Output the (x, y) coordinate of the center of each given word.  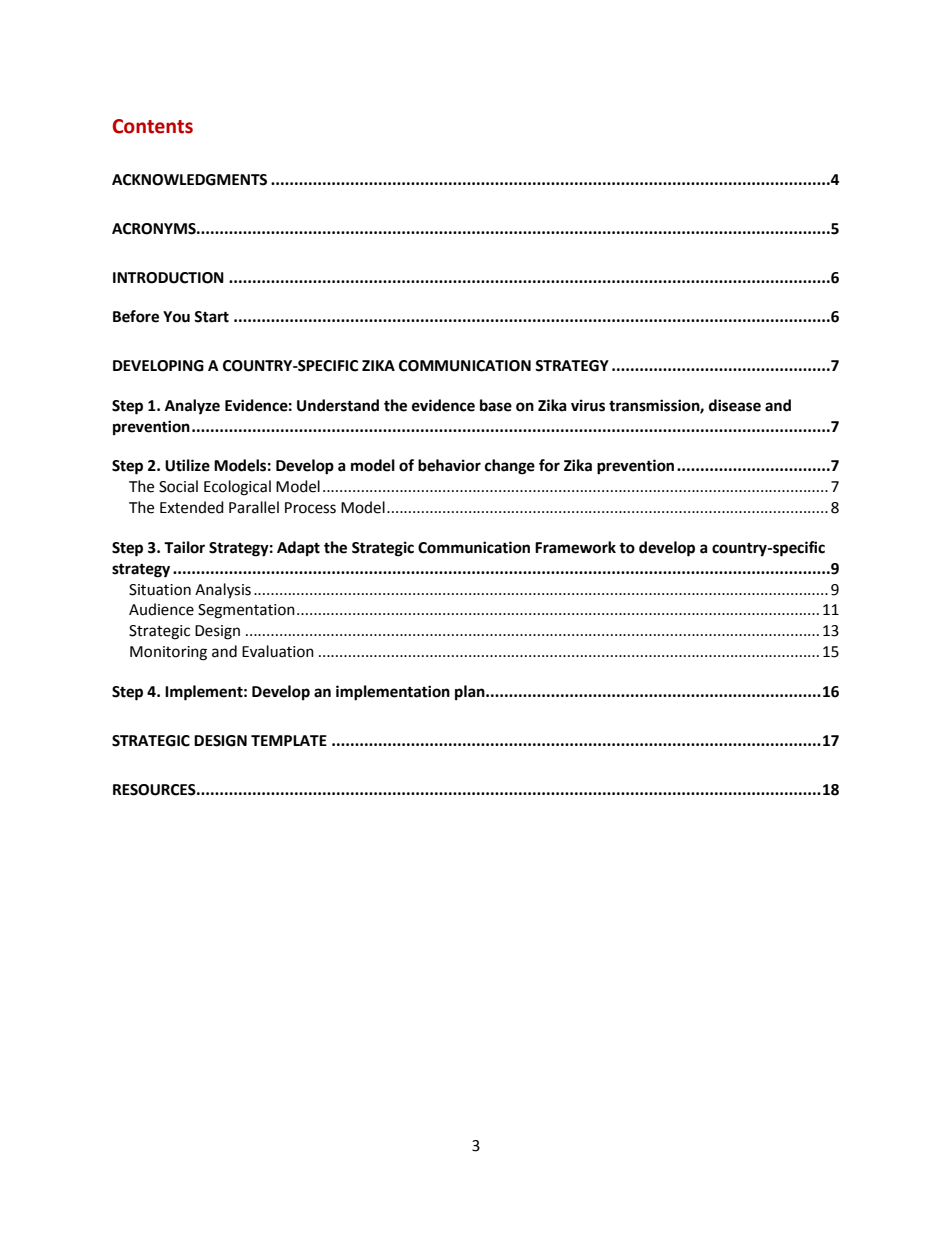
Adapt (298, 549)
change (510, 467)
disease (735, 405)
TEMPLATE (289, 740)
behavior (449, 465)
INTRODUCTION (168, 278)
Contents (153, 126)
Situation (160, 590)
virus (588, 405)
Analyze (192, 407)
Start (211, 317)
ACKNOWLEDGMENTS (189, 180)
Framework (575, 547)
